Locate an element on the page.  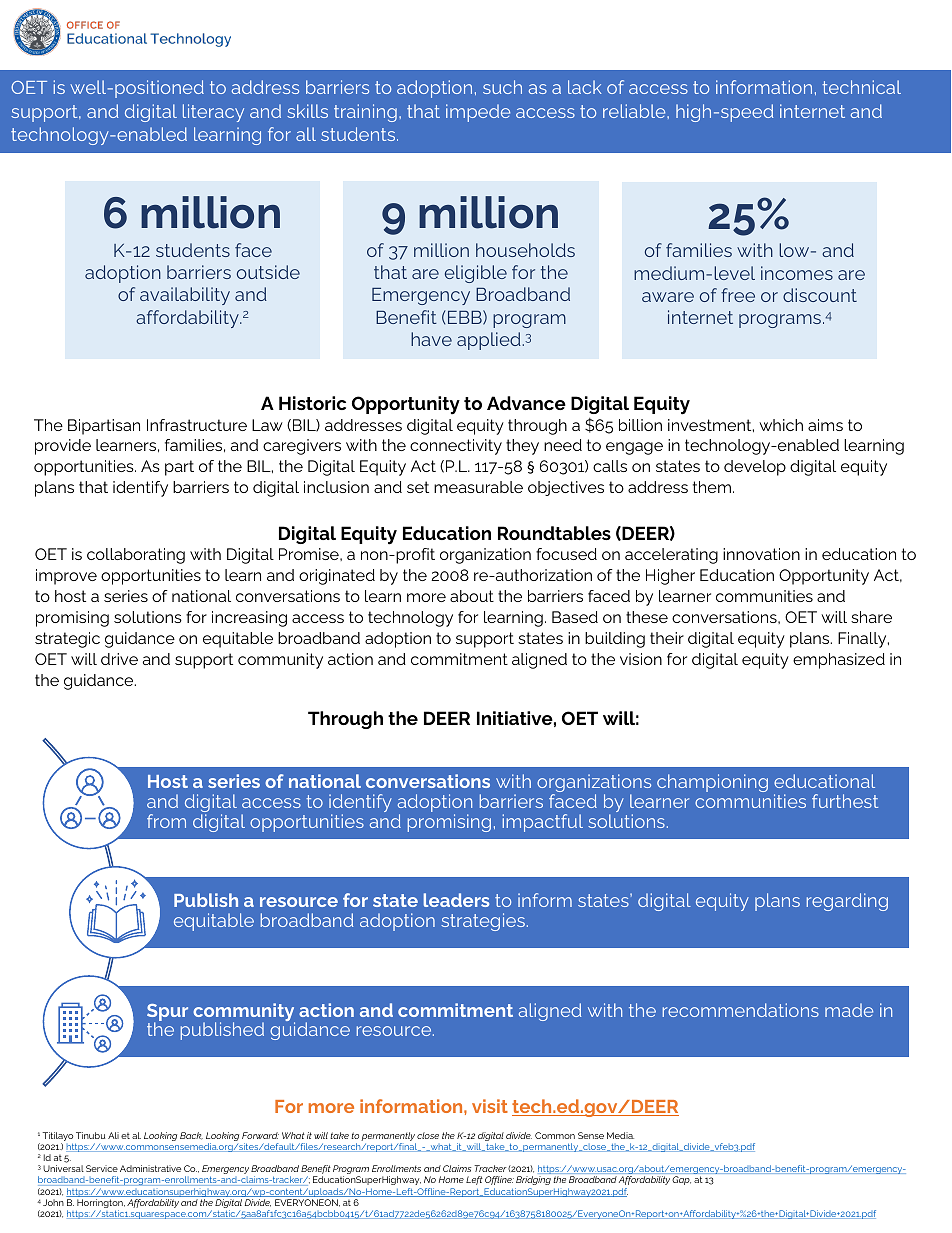
which is located at coordinates (781, 425).
